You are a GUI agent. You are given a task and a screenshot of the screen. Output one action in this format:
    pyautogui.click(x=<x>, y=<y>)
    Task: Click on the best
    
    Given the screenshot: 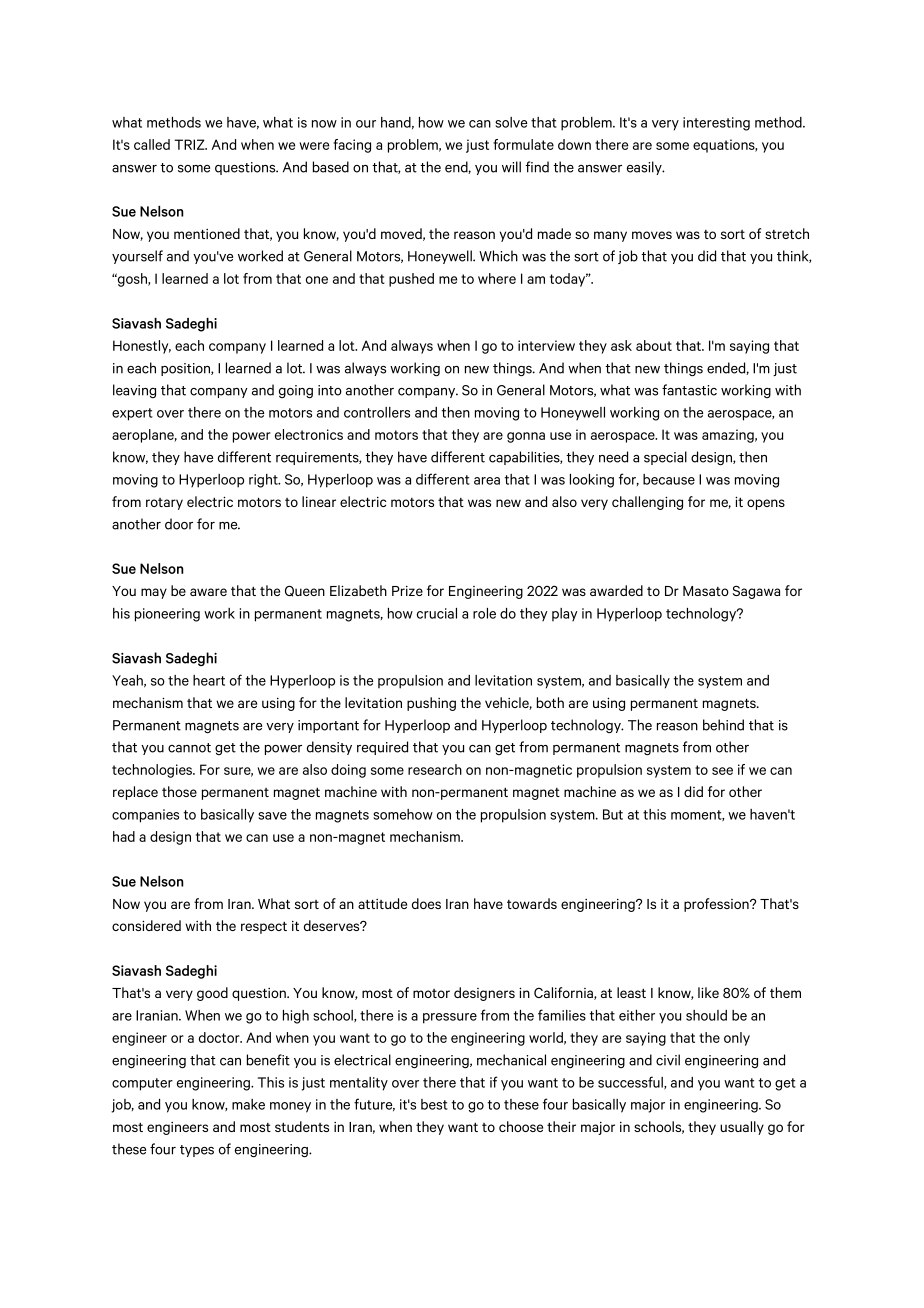 What is the action you would take?
    pyautogui.click(x=434, y=1104)
